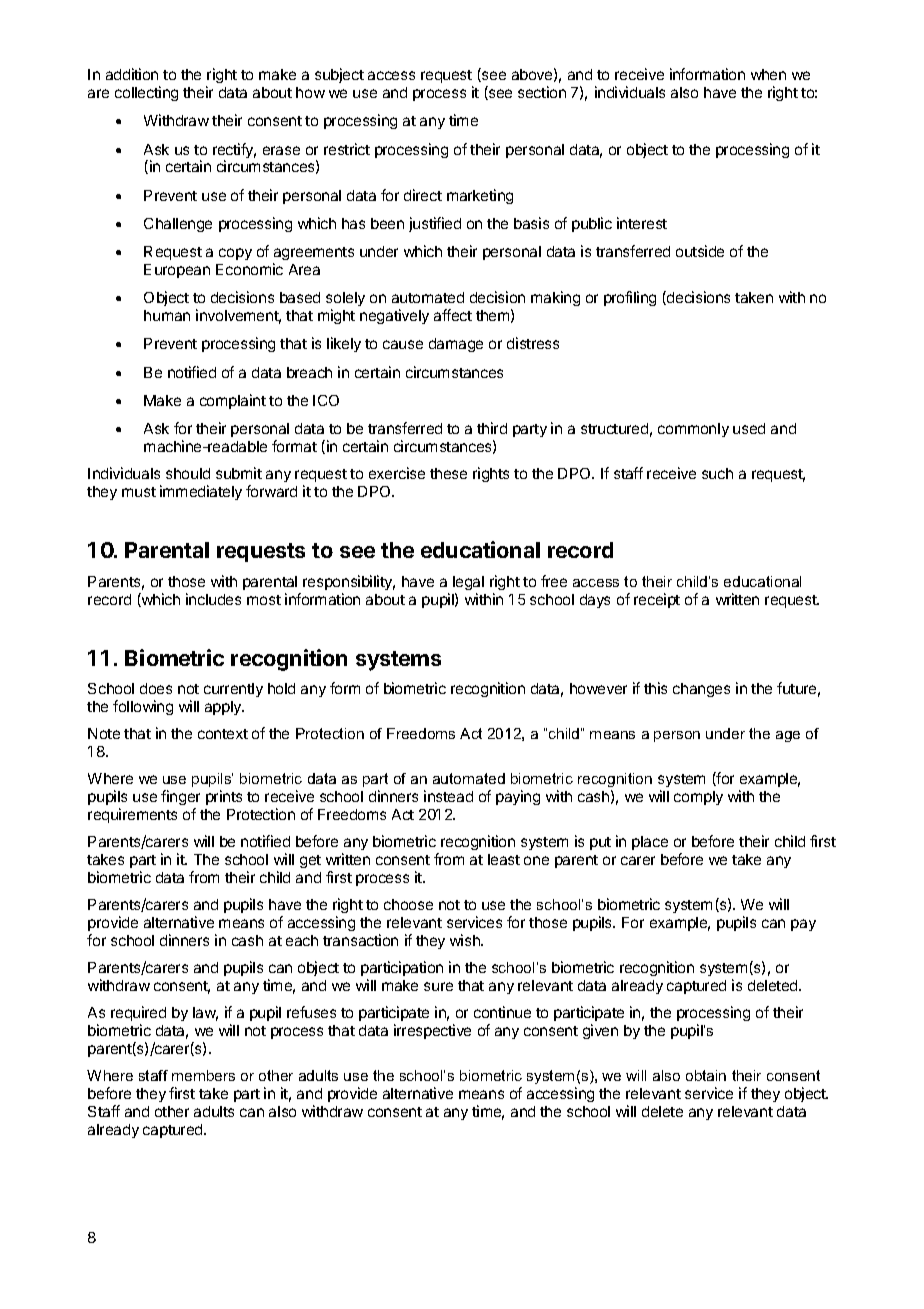 Image resolution: width=924 pixels, height=1309 pixels. What do you see at coordinates (203, 1075) in the image?
I see `members` at bounding box center [203, 1075].
